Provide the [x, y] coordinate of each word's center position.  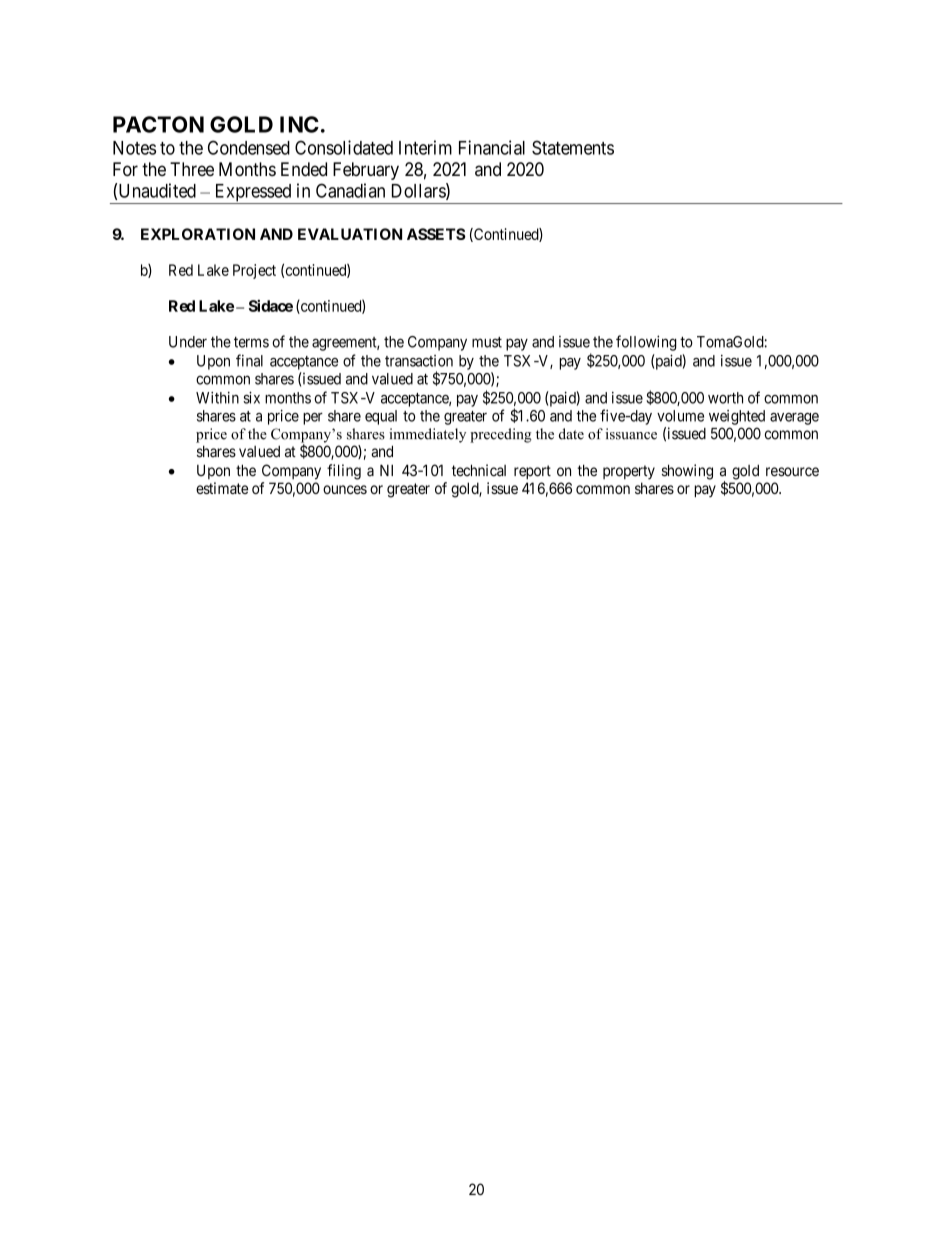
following [646, 343]
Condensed [249, 147]
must [487, 342]
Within [217, 398]
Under [188, 342]
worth [725, 398]
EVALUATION [350, 234]
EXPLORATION [198, 234]
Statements [573, 147]
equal [381, 417]
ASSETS [436, 234]
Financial [492, 147]
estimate [222, 488]
